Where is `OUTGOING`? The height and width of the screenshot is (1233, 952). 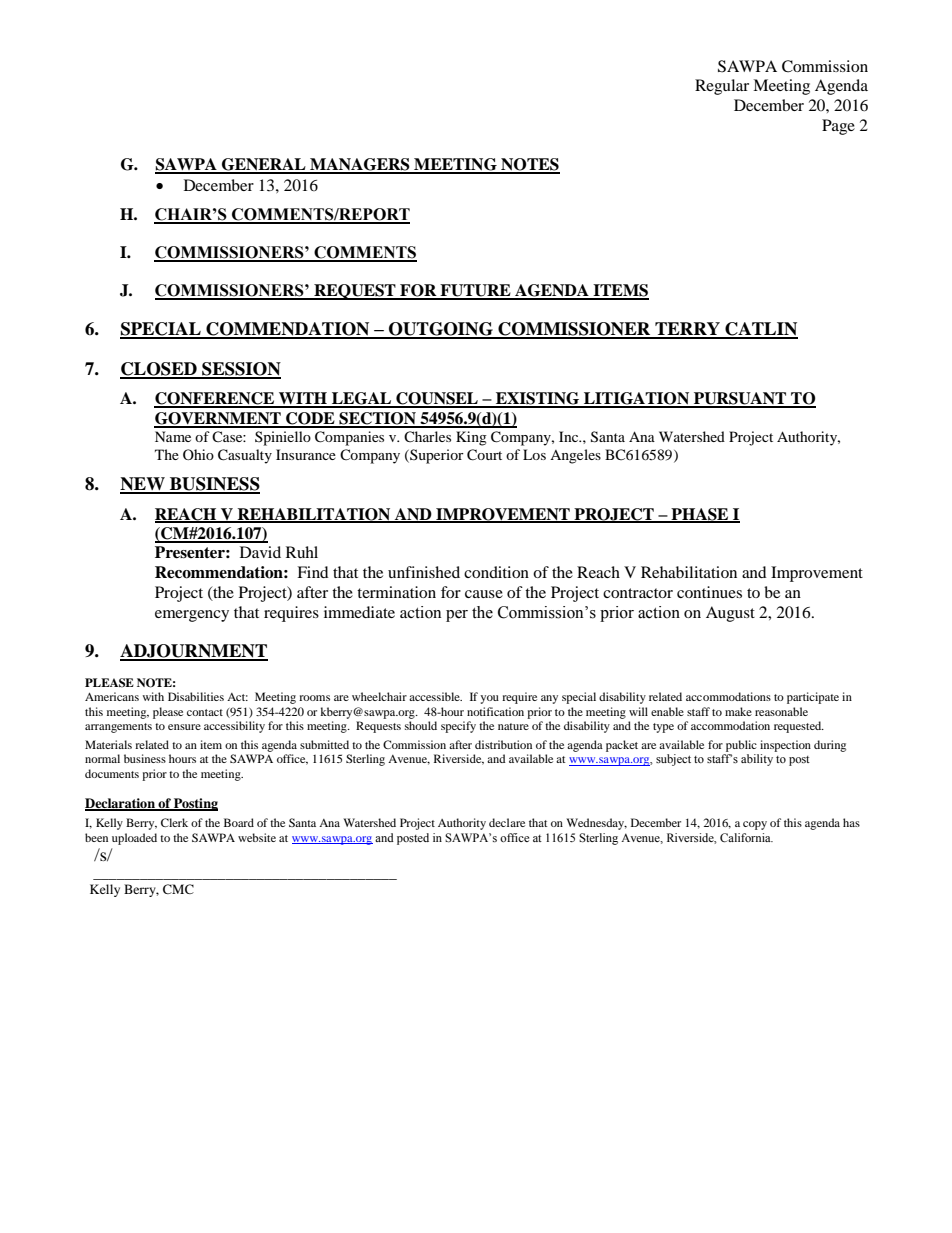
OUTGOING is located at coordinates (441, 330).
